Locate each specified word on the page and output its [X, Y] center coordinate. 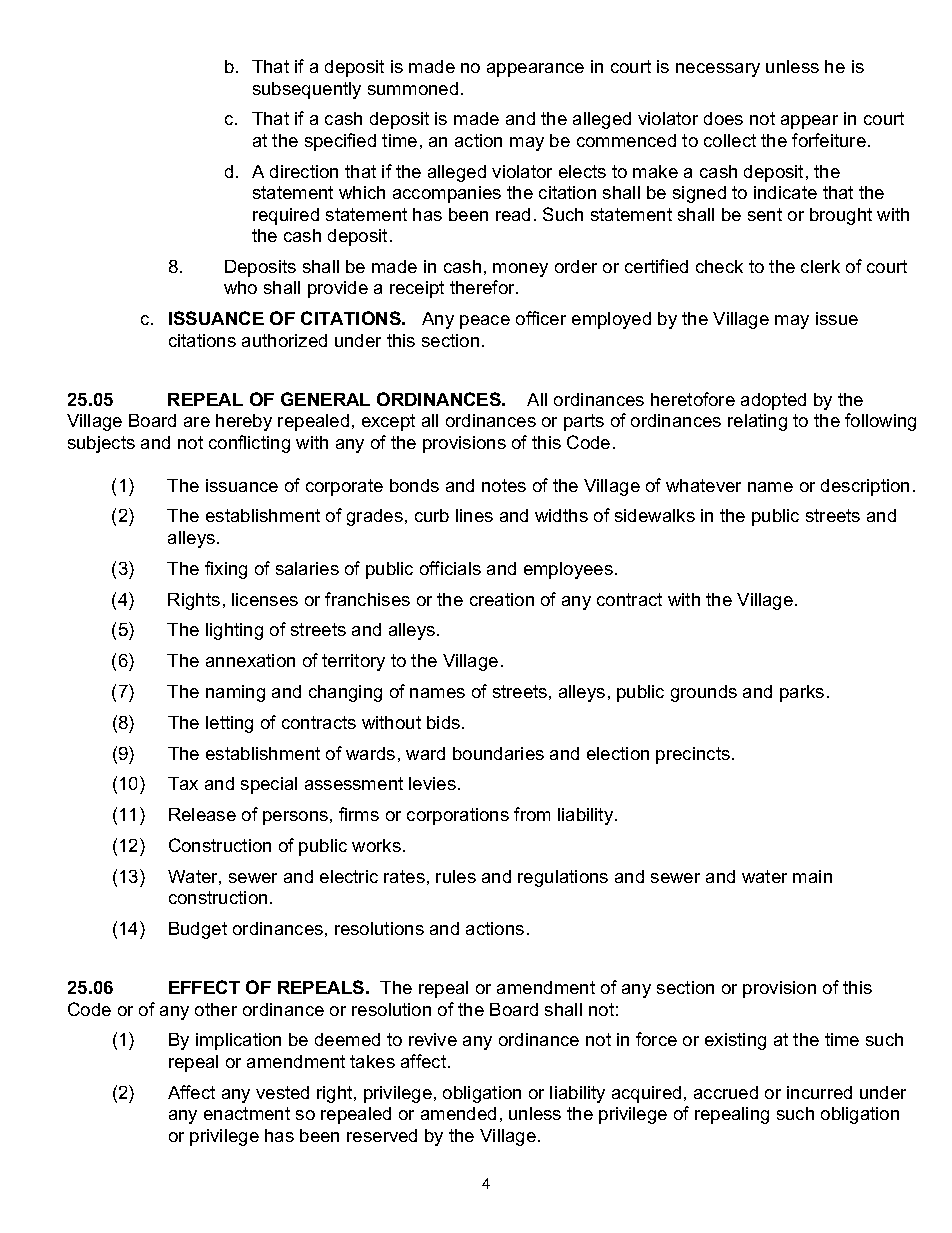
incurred [819, 1092]
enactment [247, 1113]
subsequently [307, 90]
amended [458, 1113]
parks [802, 693]
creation [502, 599]
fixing [226, 570]
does [723, 118]
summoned [413, 88]
